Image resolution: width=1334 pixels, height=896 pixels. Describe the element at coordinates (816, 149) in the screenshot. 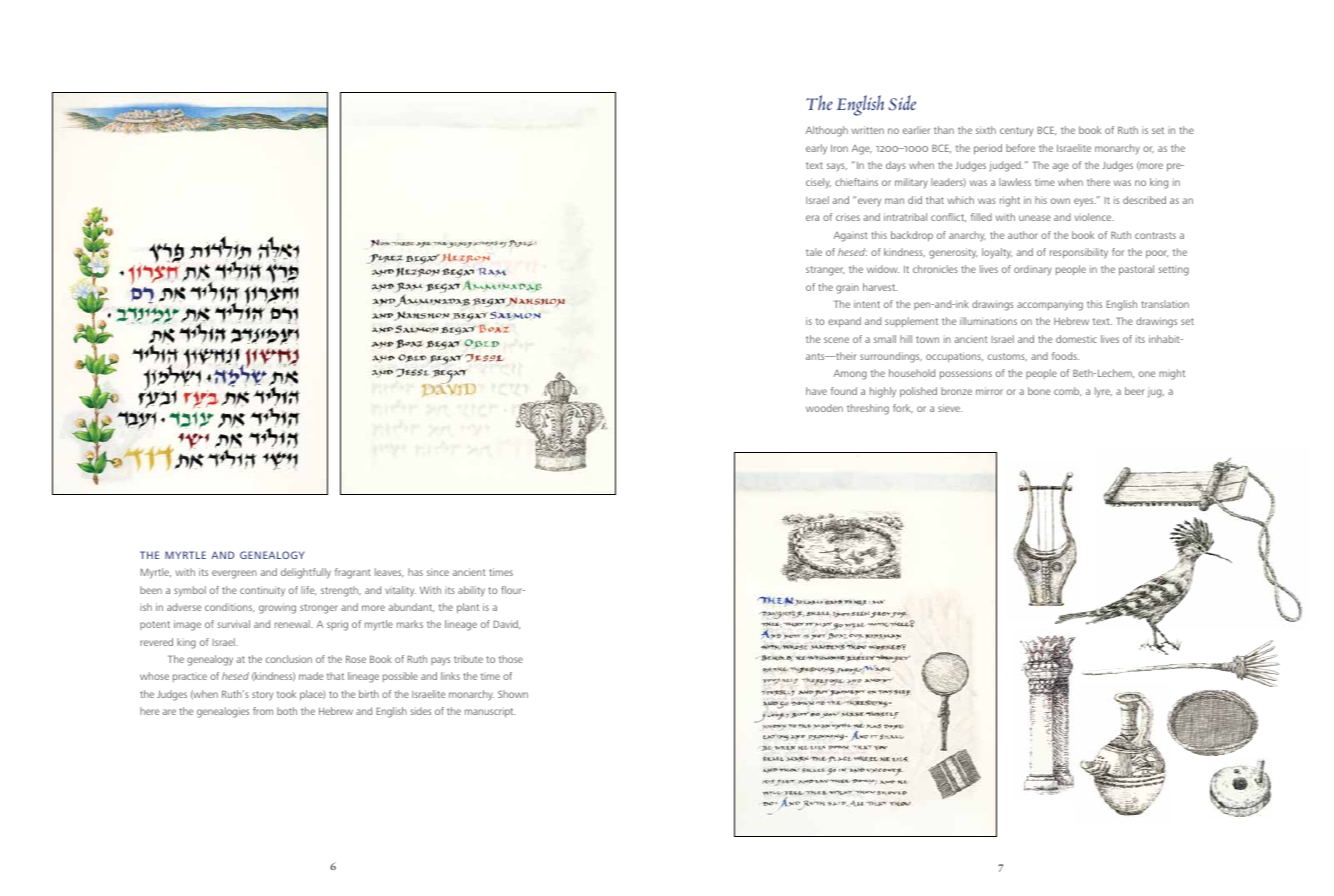

I see `early` at that location.
